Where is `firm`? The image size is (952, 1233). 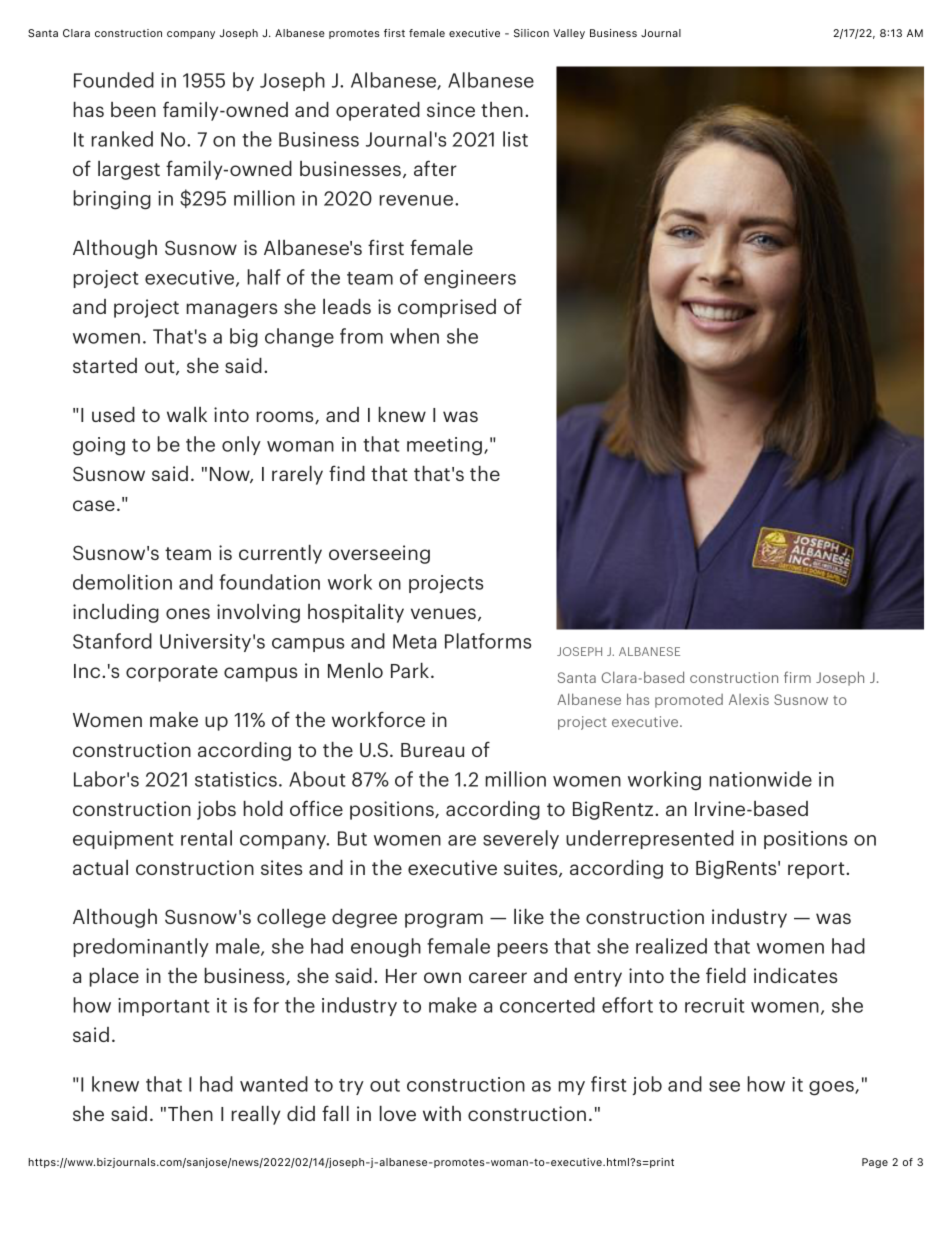
firm is located at coordinates (797, 677).
